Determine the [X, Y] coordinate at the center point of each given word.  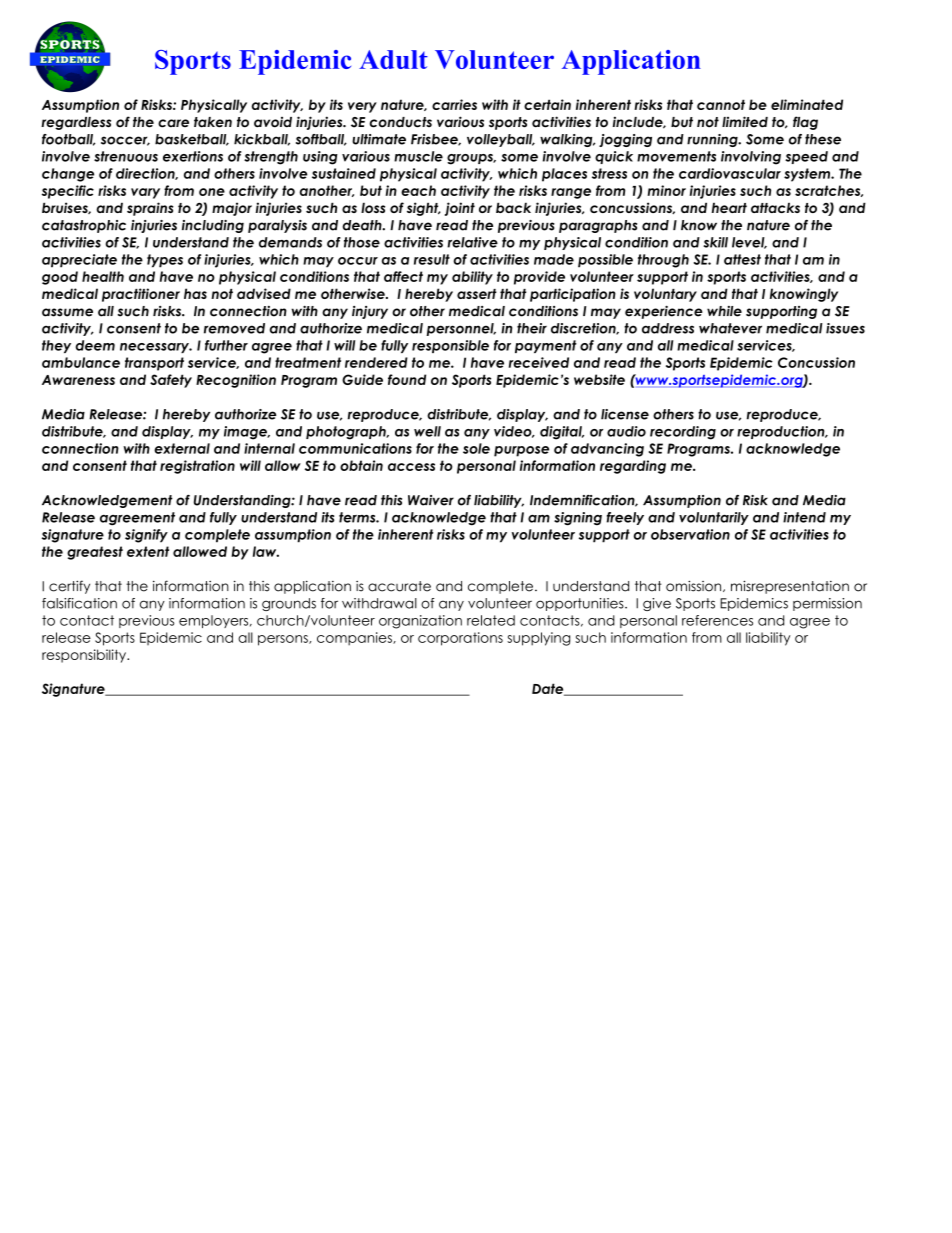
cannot [721, 104]
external [182, 448]
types [165, 261]
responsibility [85, 656]
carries [454, 104]
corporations [460, 639]
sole [476, 448]
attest [742, 259]
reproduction [782, 432]
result [432, 259]
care [173, 123]
